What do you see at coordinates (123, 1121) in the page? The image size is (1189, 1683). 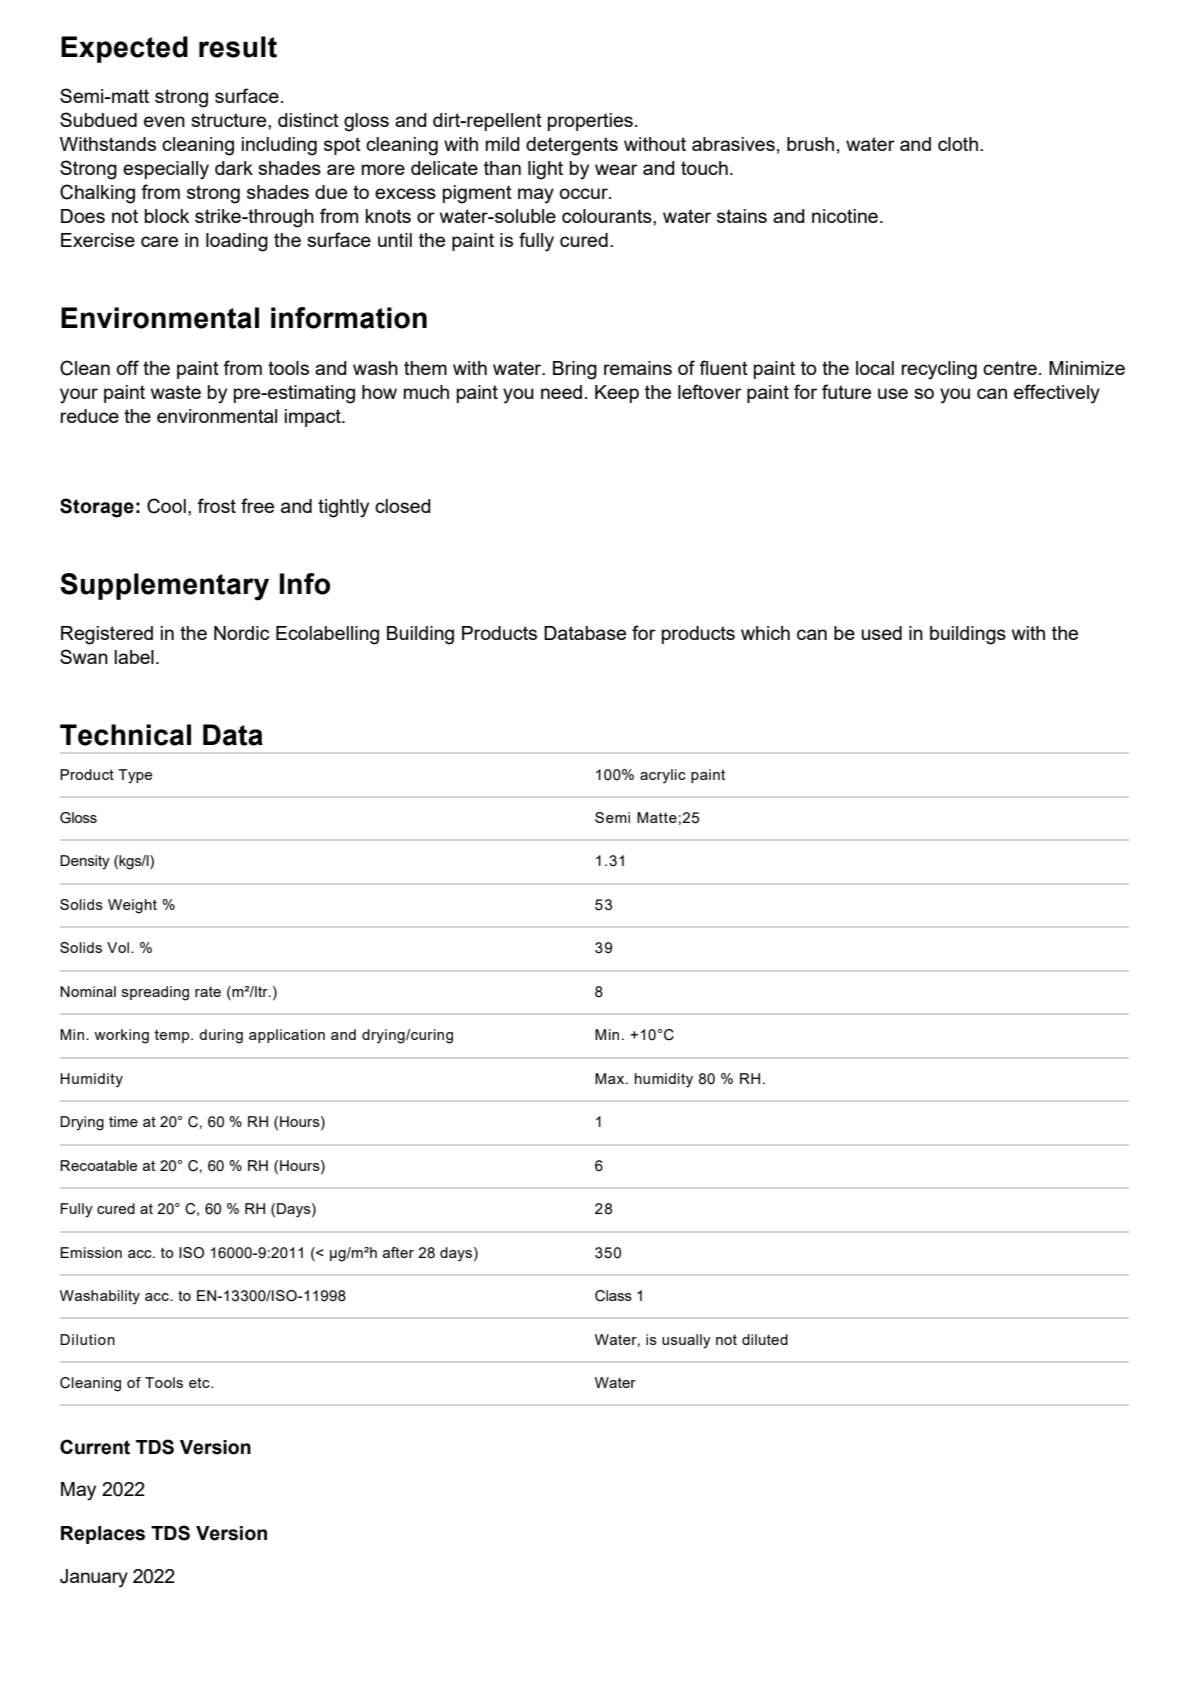 I see `time` at bounding box center [123, 1121].
